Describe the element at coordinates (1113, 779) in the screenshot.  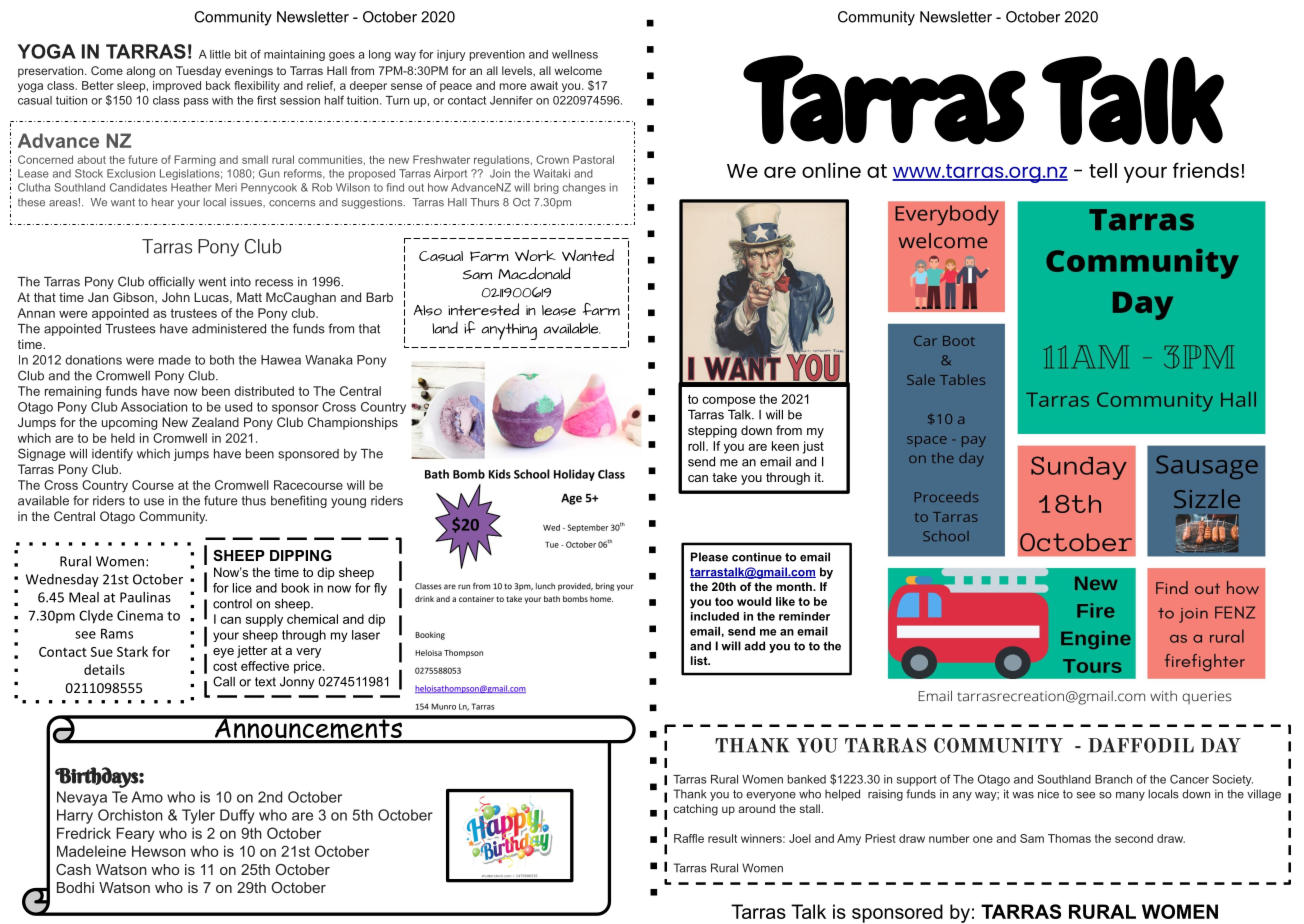
I see `Branch` at that location.
